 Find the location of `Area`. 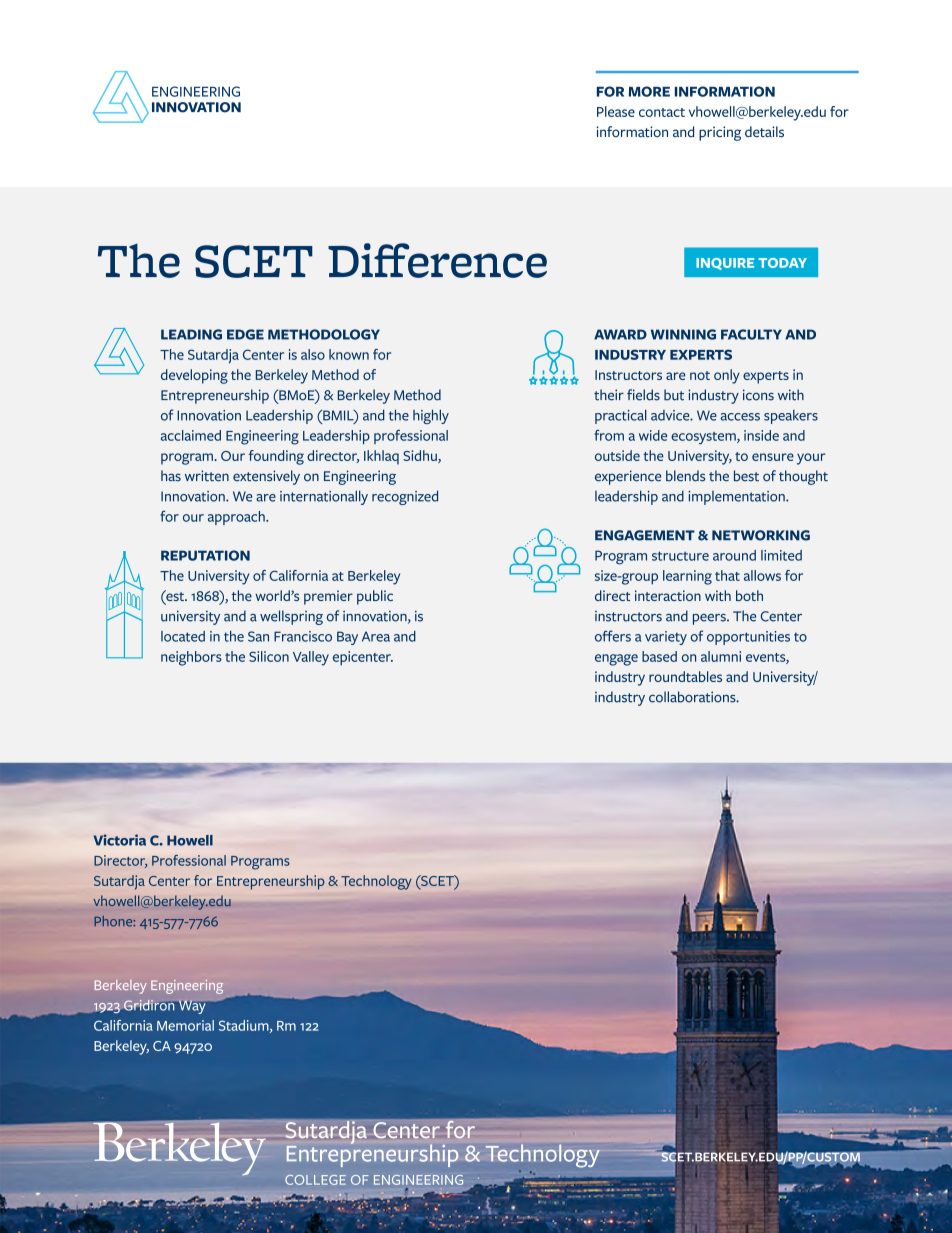

Area is located at coordinates (376, 636).
